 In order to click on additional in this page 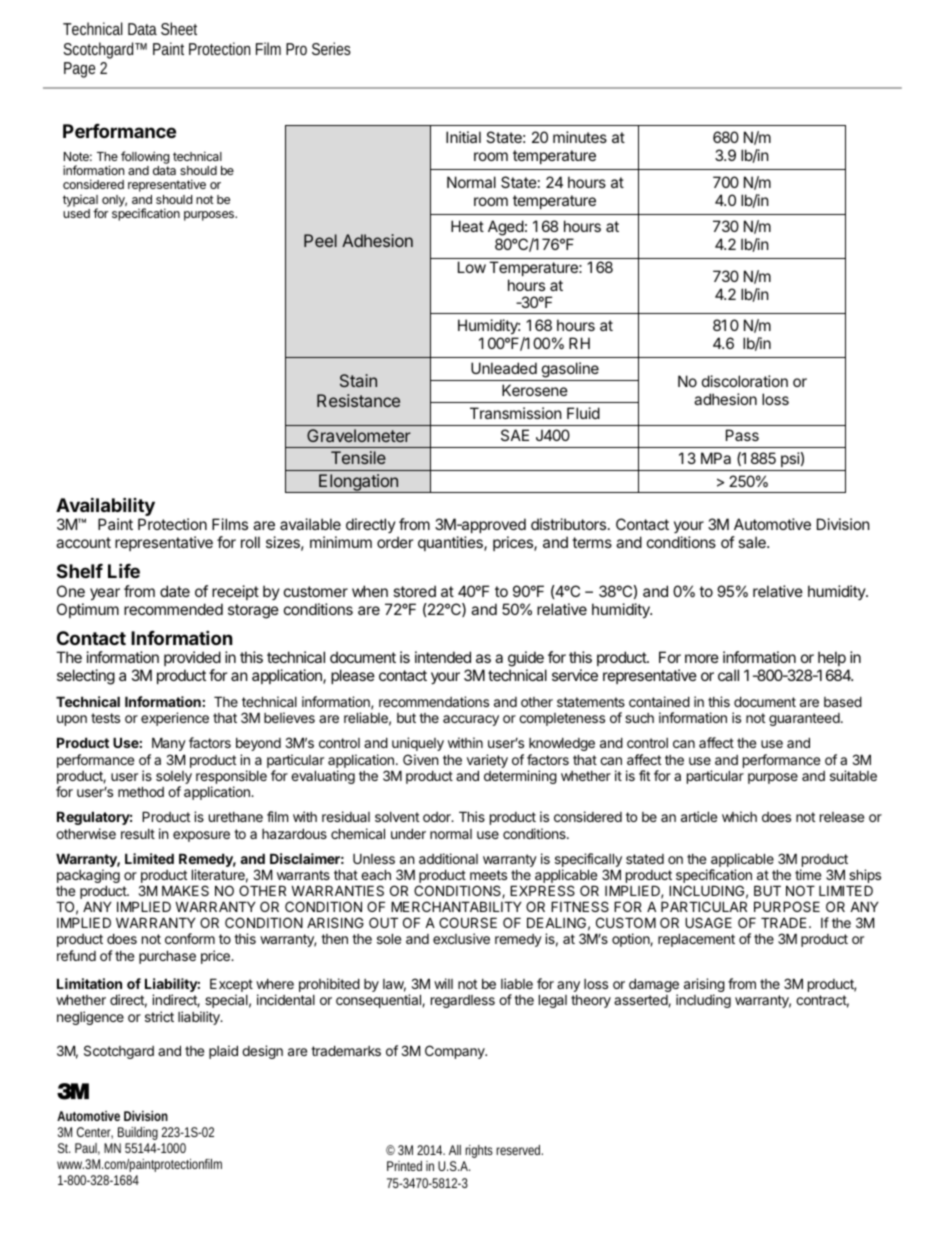, I will do `click(448, 858)`.
